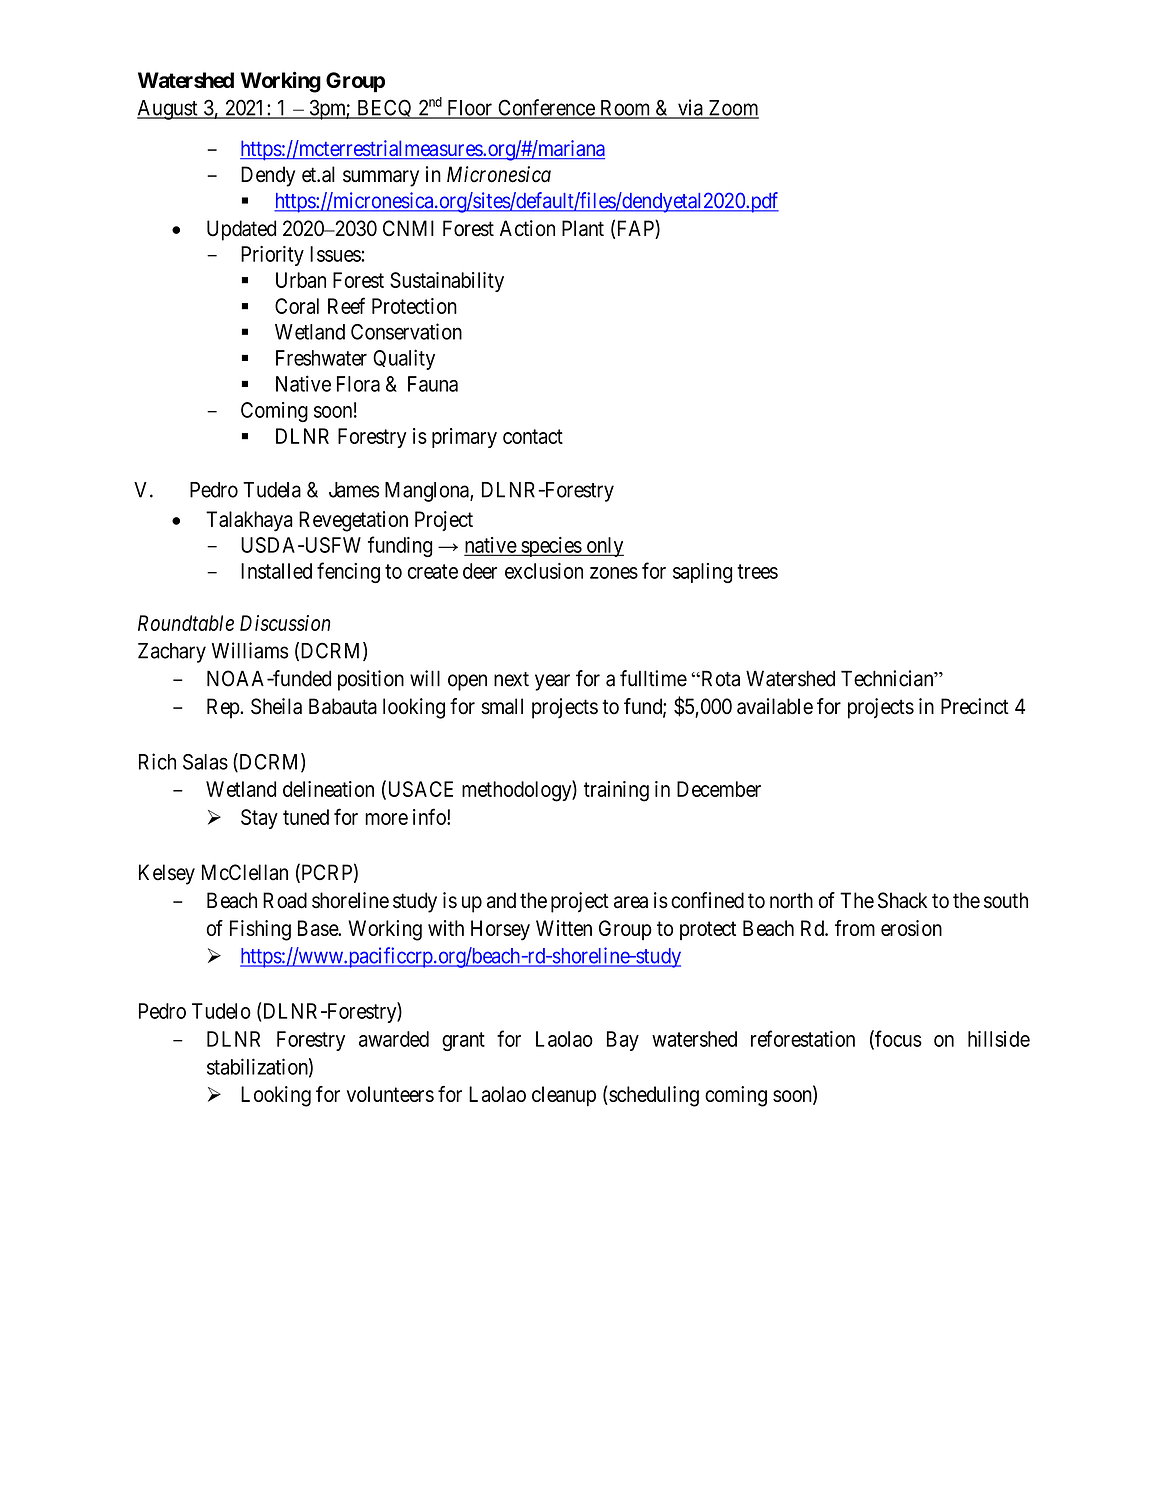 This page has width=1166, height=1509. I want to click on cleanup, so click(564, 1096).
